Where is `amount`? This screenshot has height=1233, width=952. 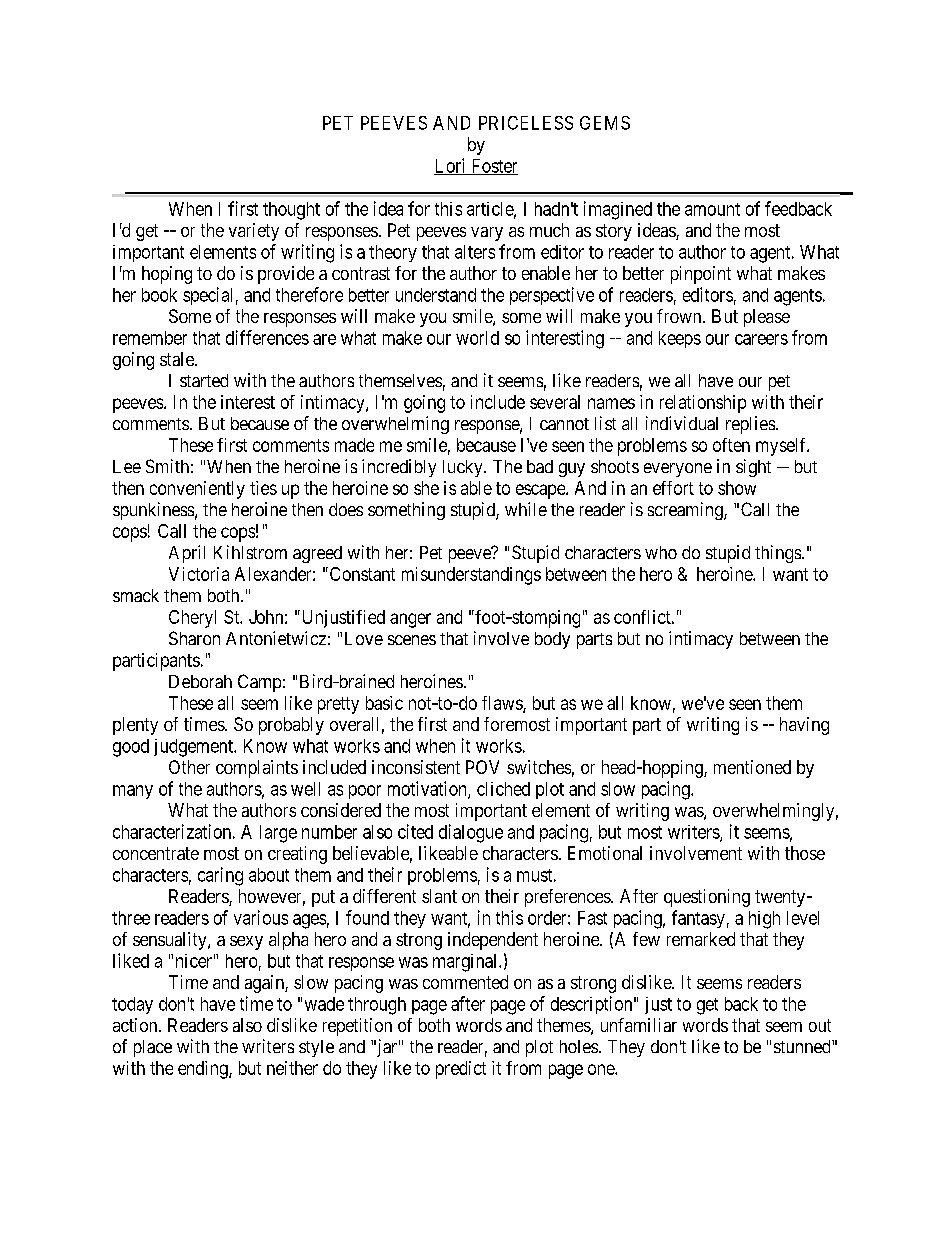 amount is located at coordinates (712, 209).
